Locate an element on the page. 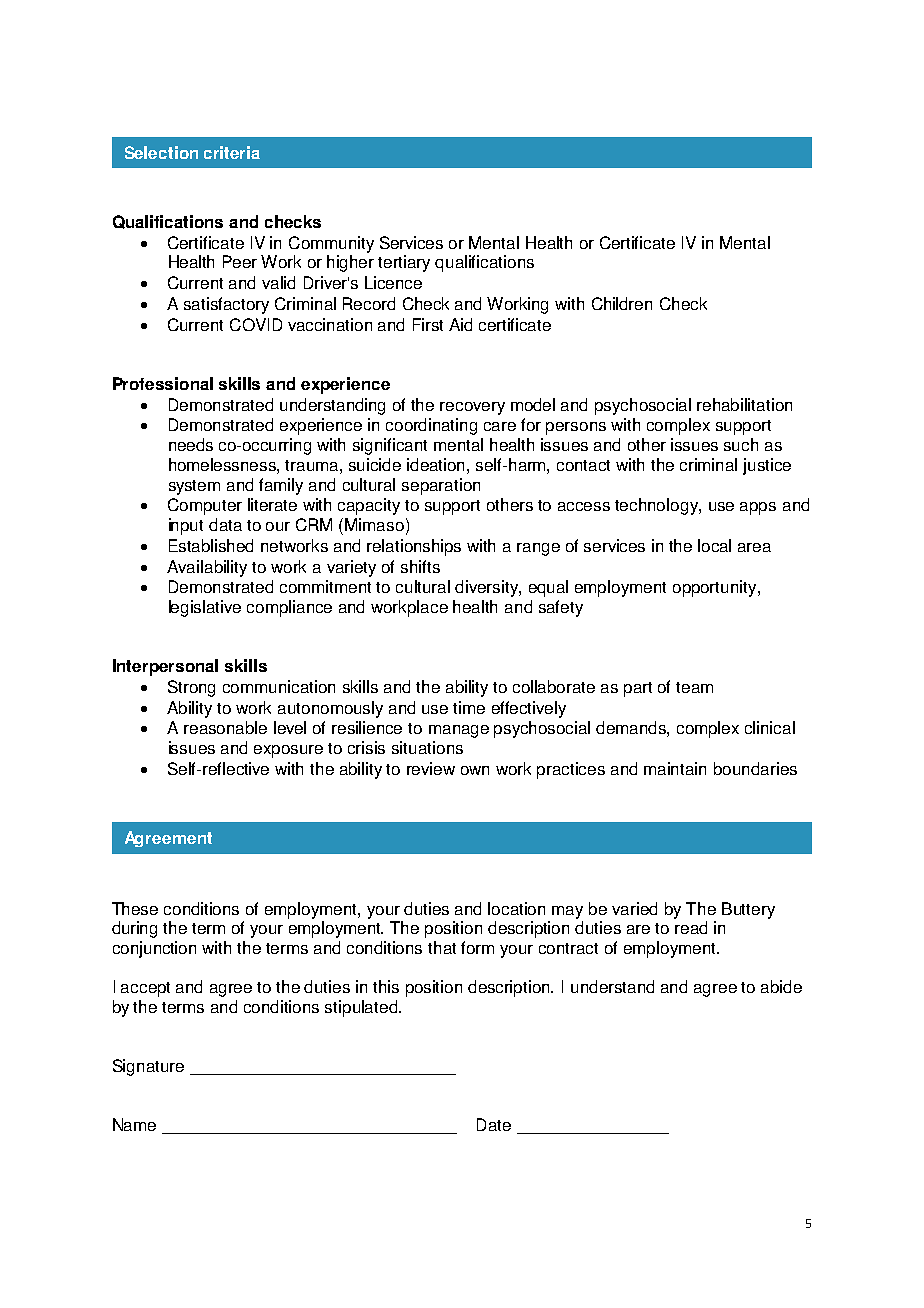 The image size is (924, 1308). Signature is located at coordinates (148, 1067).
